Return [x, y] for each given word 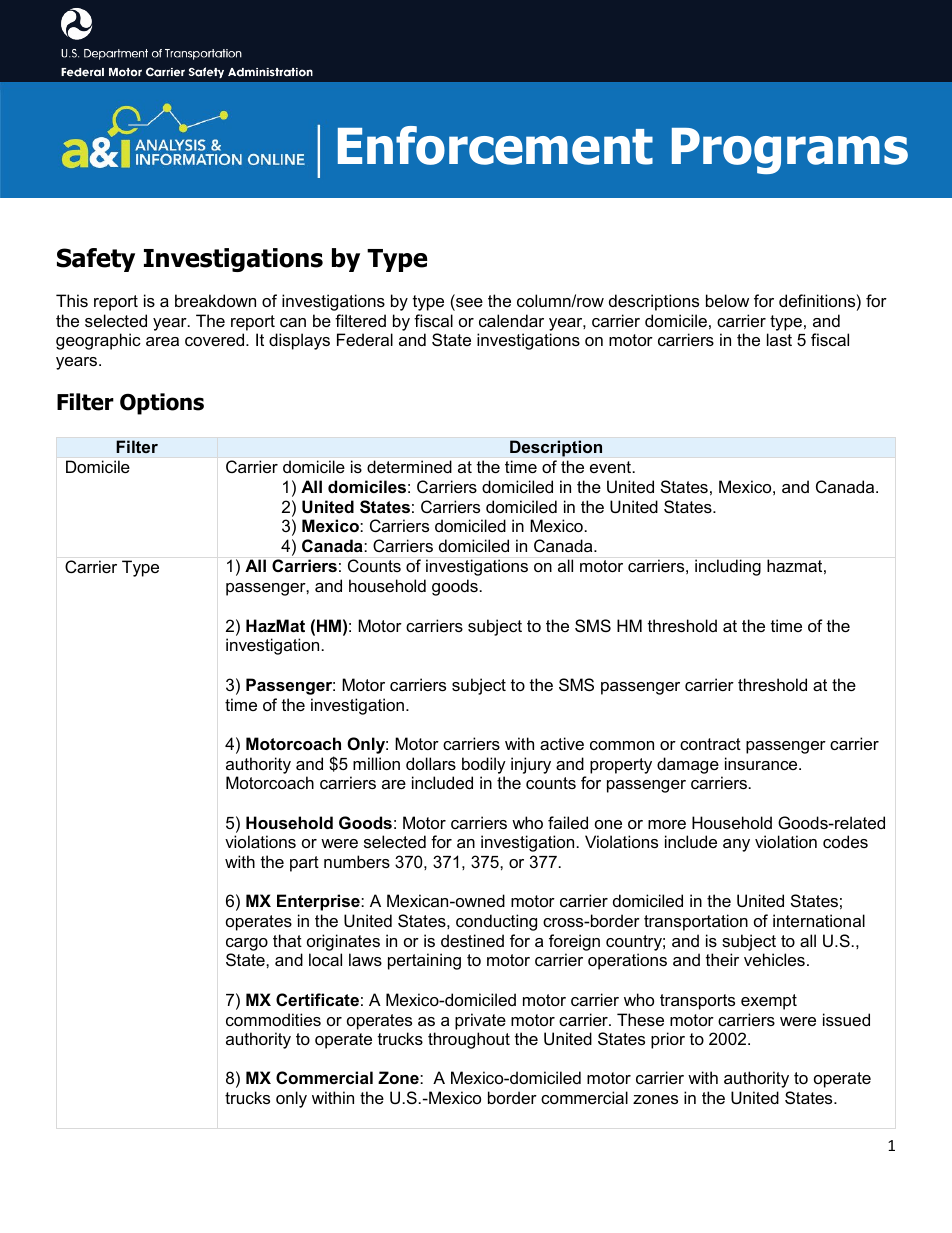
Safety [96, 260]
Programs [790, 151]
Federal [365, 339]
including [728, 567]
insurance [762, 763]
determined [409, 466]
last [779, 339]
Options [162, 404]
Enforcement [495, 145]
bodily [484, 765]
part [304, 864]
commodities [273, 1019]
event [612, 467]
